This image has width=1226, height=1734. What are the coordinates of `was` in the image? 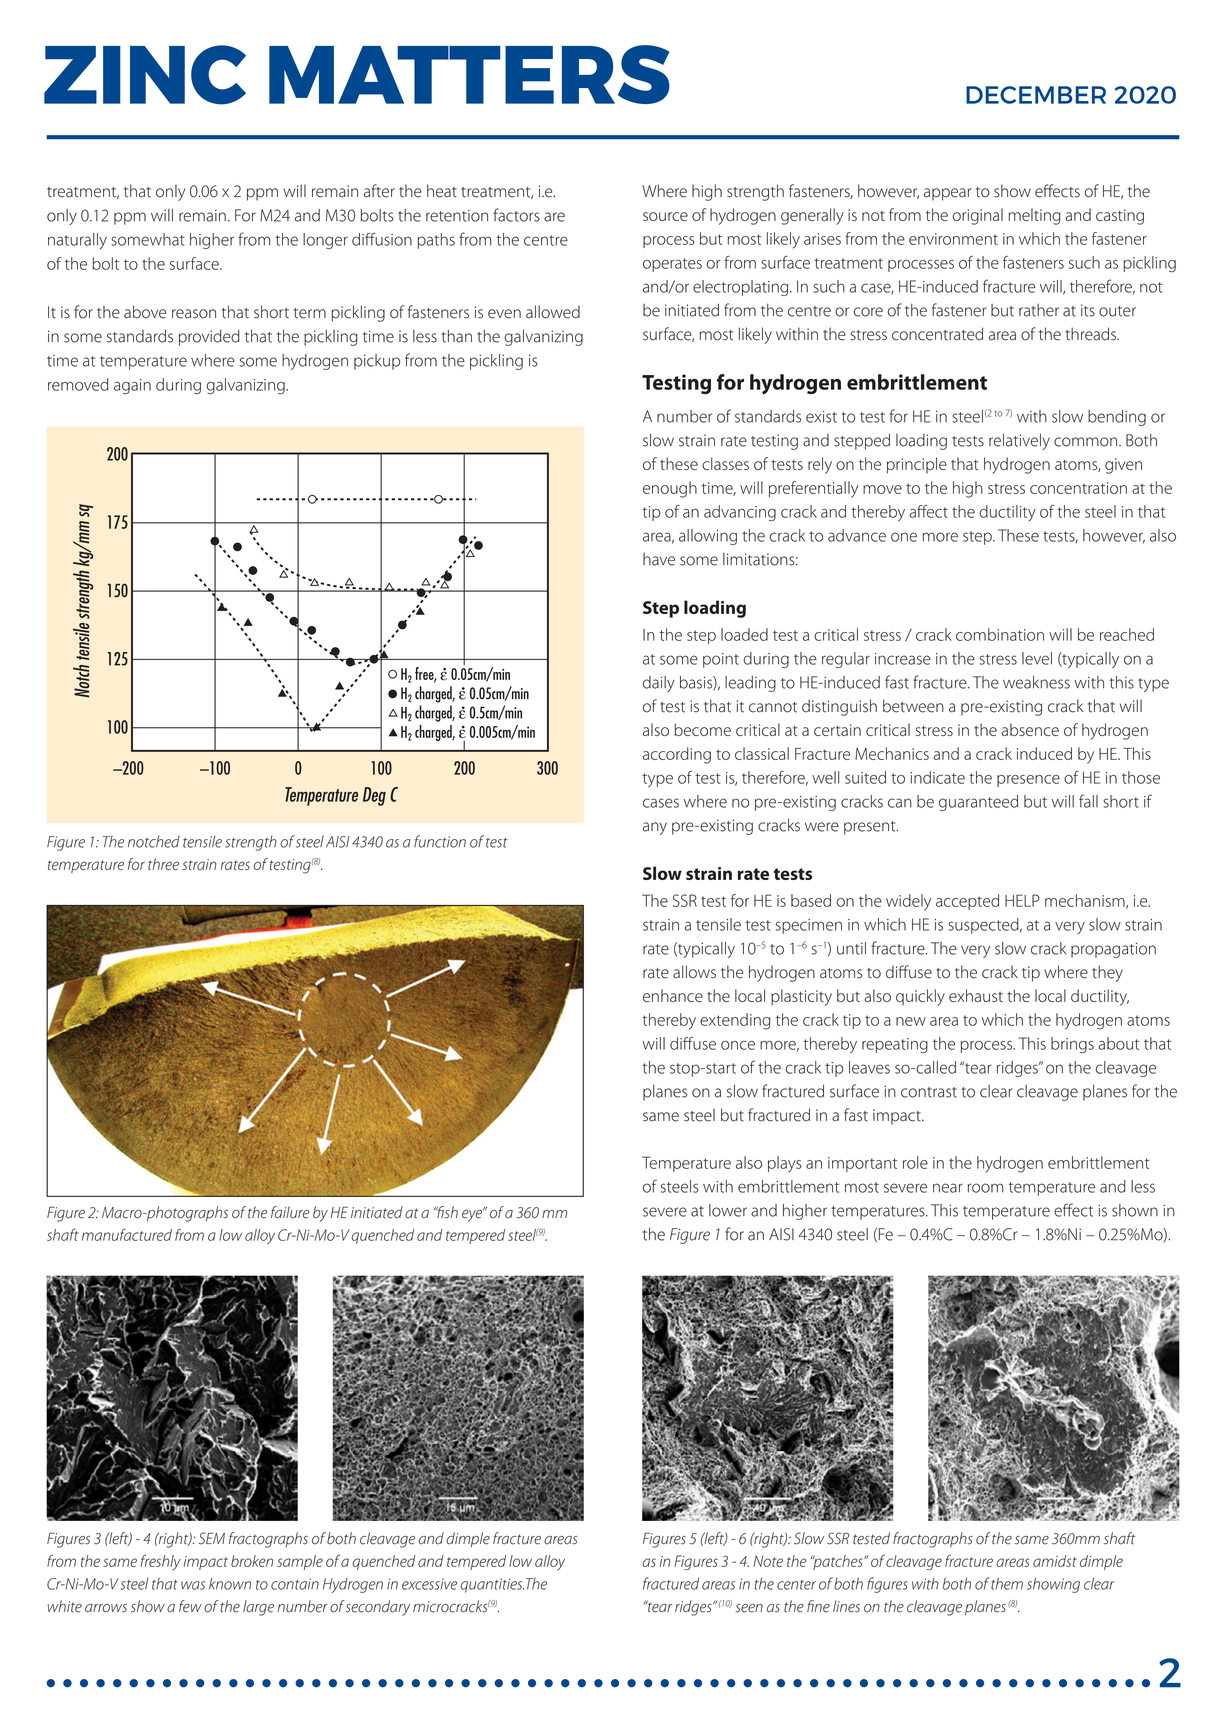 It's located at (193, 1585).
